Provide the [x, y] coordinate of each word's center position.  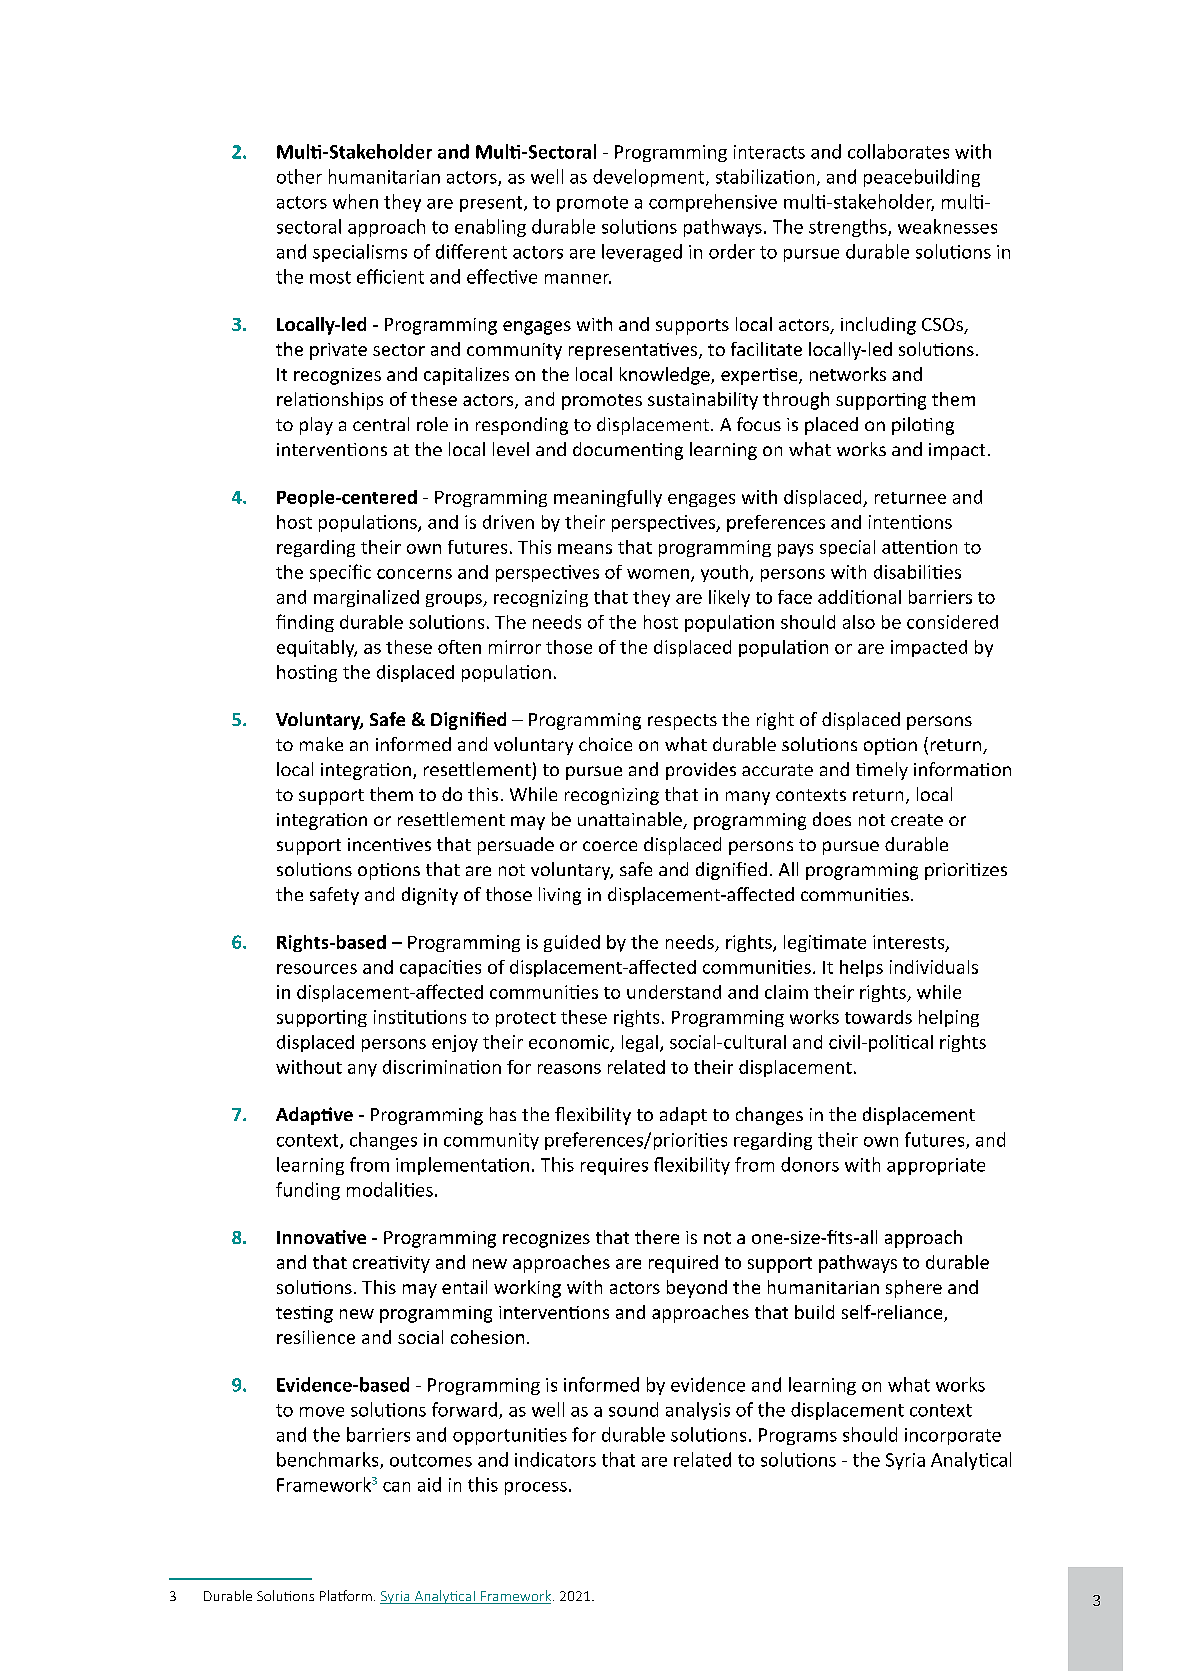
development [650, 178]
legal [640, 1043]
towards [878, 1017]
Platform [346, 1595]
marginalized [366, 598]
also [859, 622]
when [355, 201]
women [658, 574]
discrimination [442, 1067]
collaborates [898, 151]
